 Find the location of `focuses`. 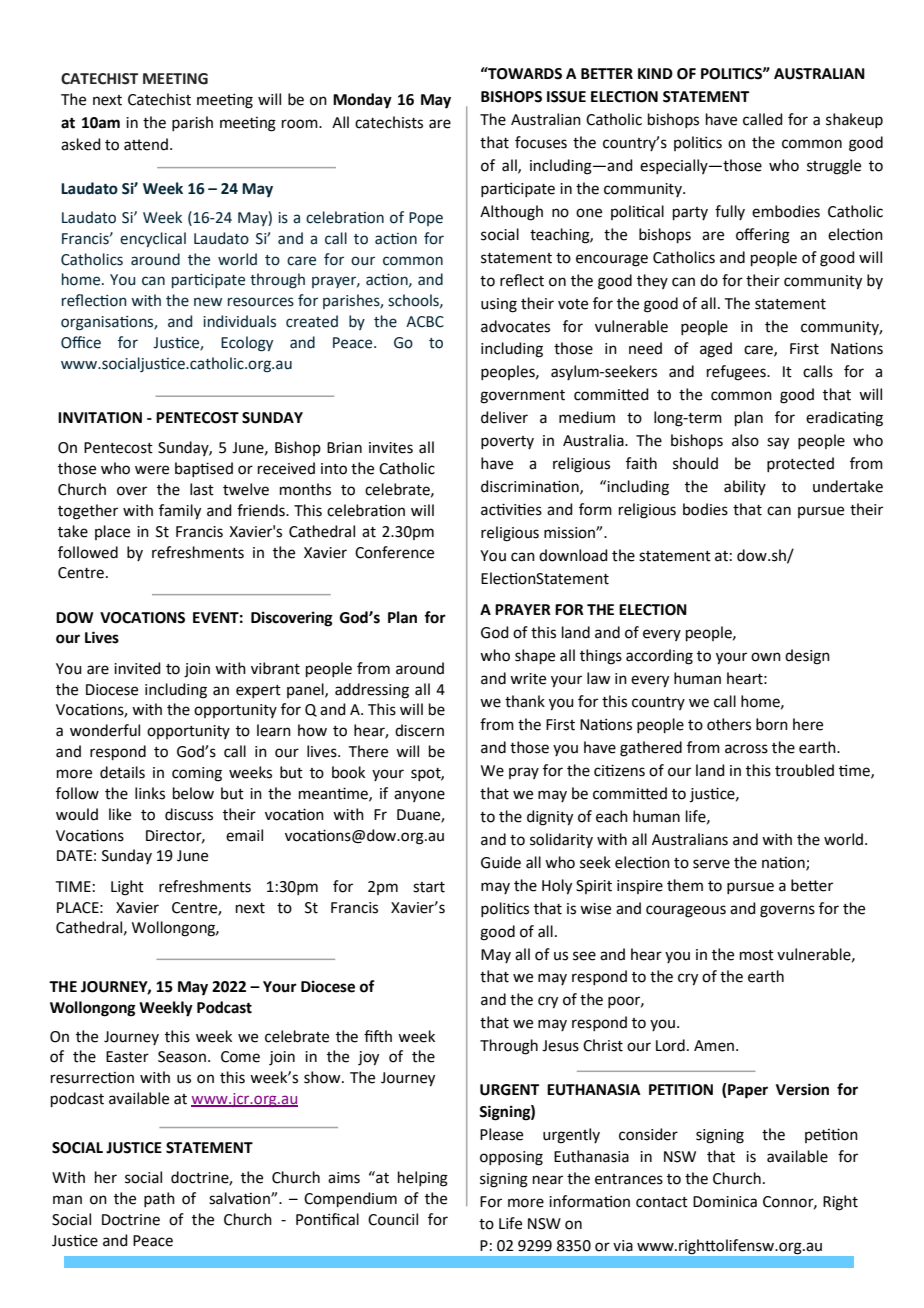

focuses is located at coordinates (541, 142).
